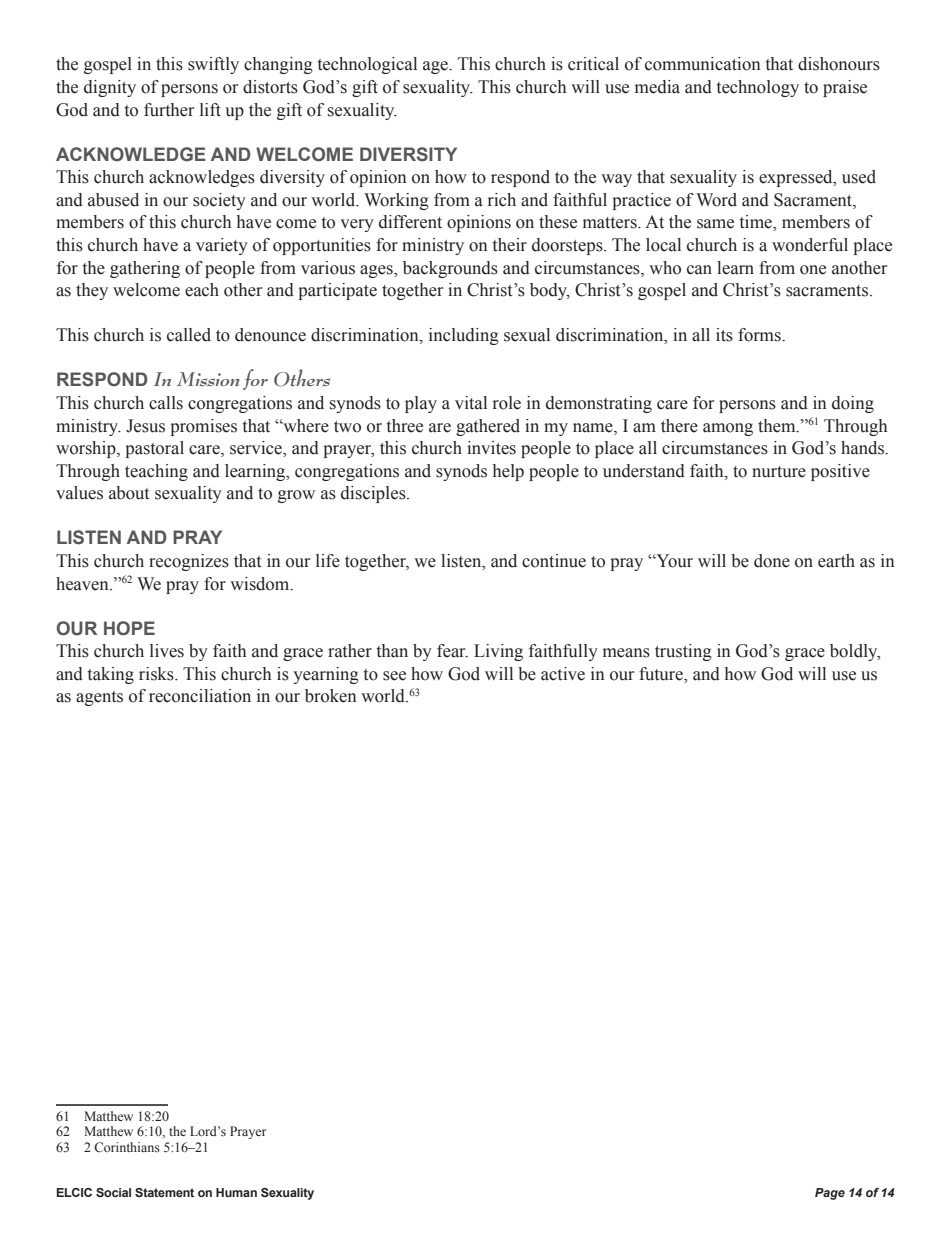 This screenshot has height=1233, width=952. Describe the element at coordinates (464, 336) in the screenshot. I see `including` at that location.
